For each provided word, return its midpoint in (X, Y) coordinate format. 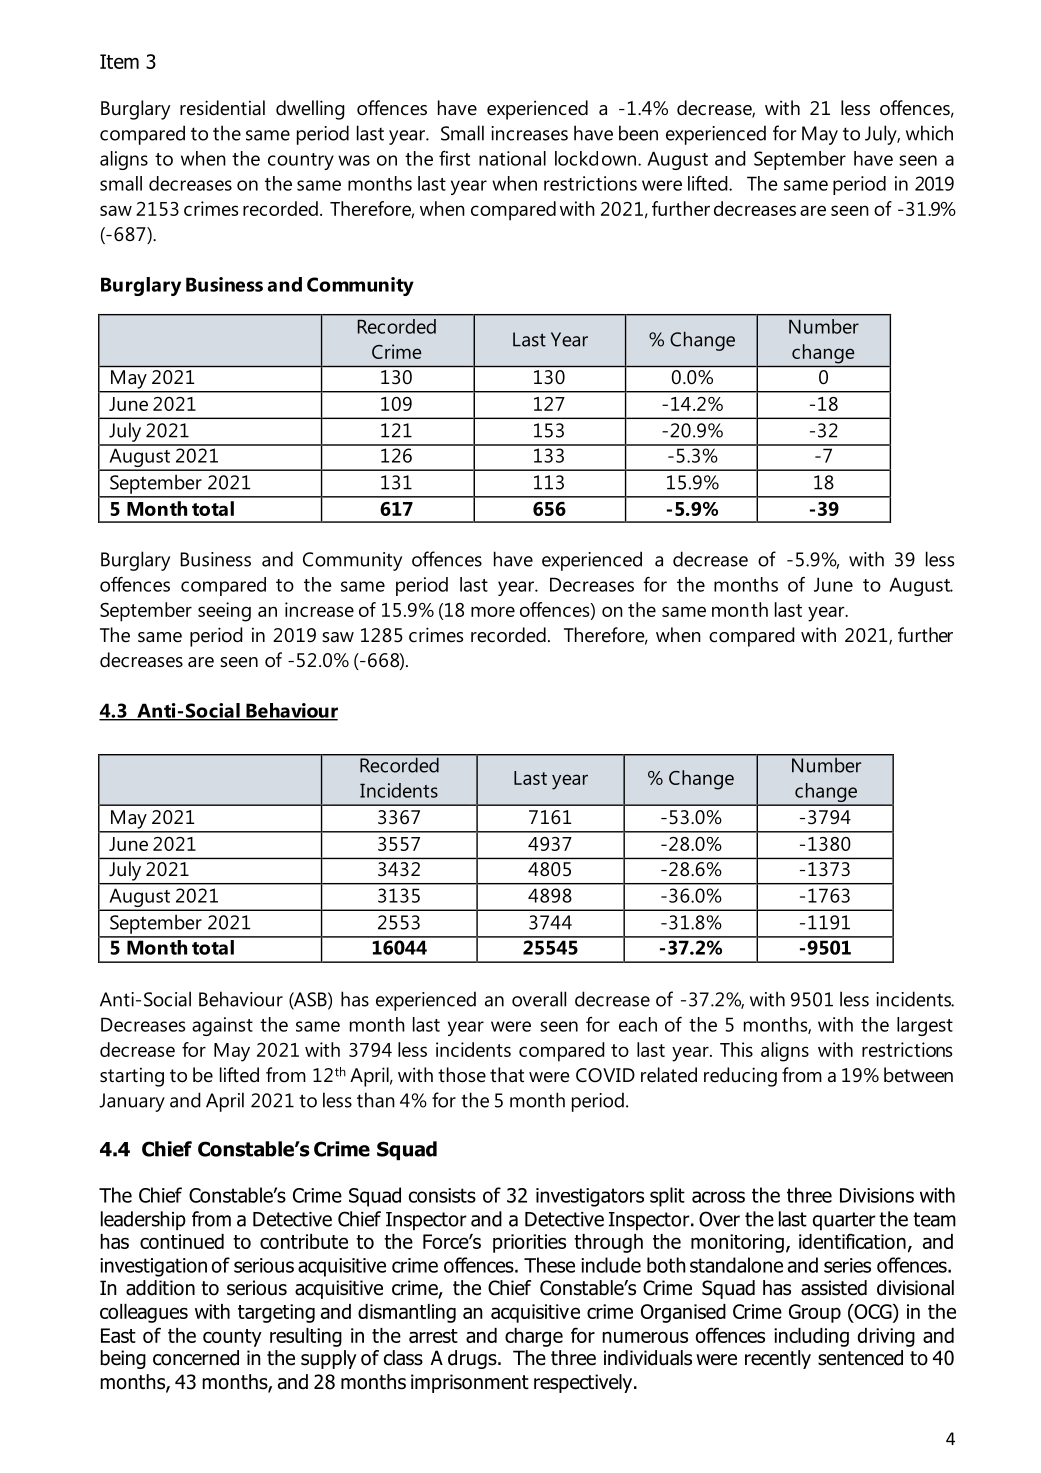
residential (222, 108)
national (512, 158)
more (493, 611)
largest (925, 1026)
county (232, 1338)
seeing (224, 612)
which (929, 133)
